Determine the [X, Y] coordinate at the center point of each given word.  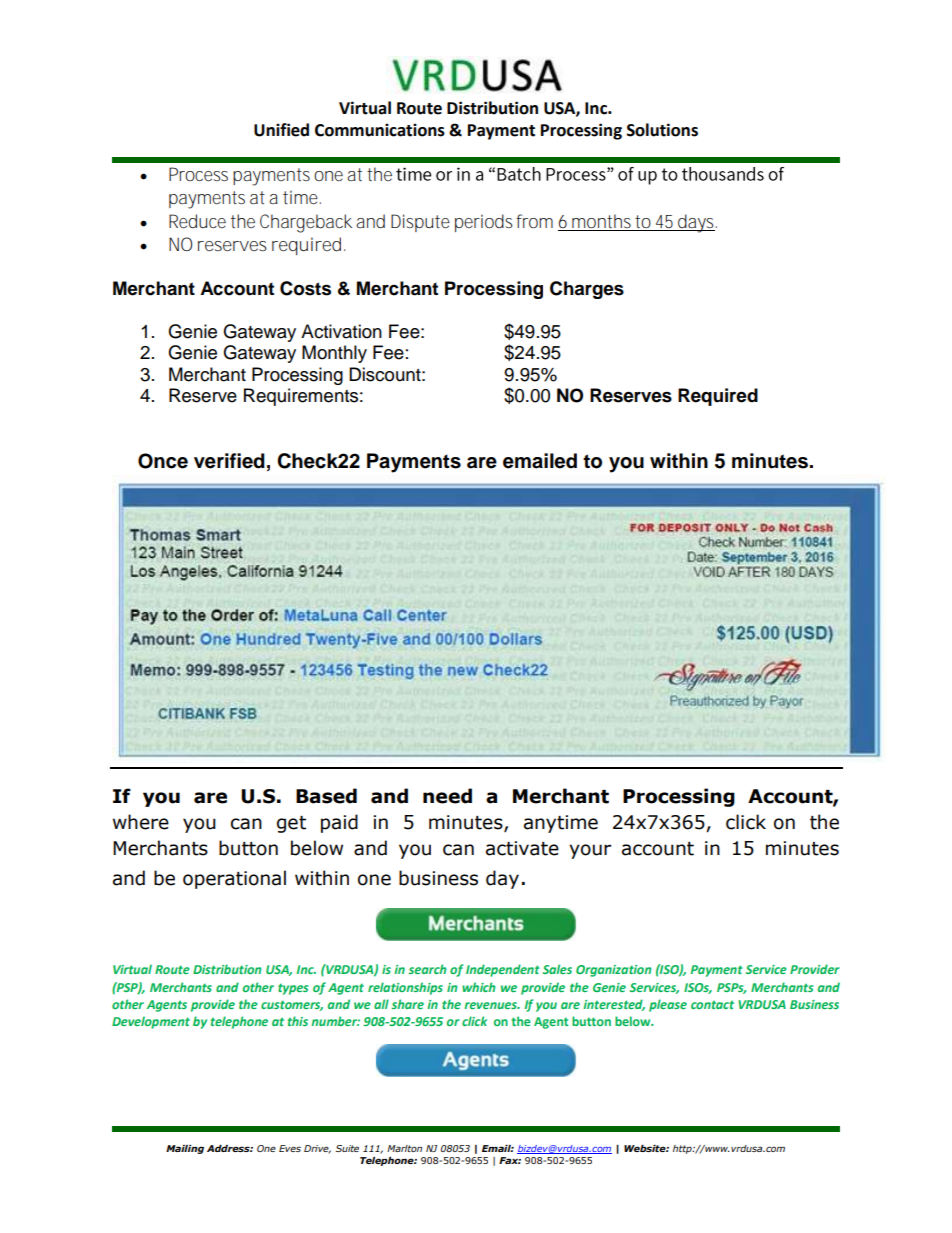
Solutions [662, 130]
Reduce [197, 221]
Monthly [334, 354]
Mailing [185, 1149]
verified [229, 461]
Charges [587, 290]
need [447, 796]
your [590, 851]
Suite [347, 1148]
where [141, 822]
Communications [380, 130]
